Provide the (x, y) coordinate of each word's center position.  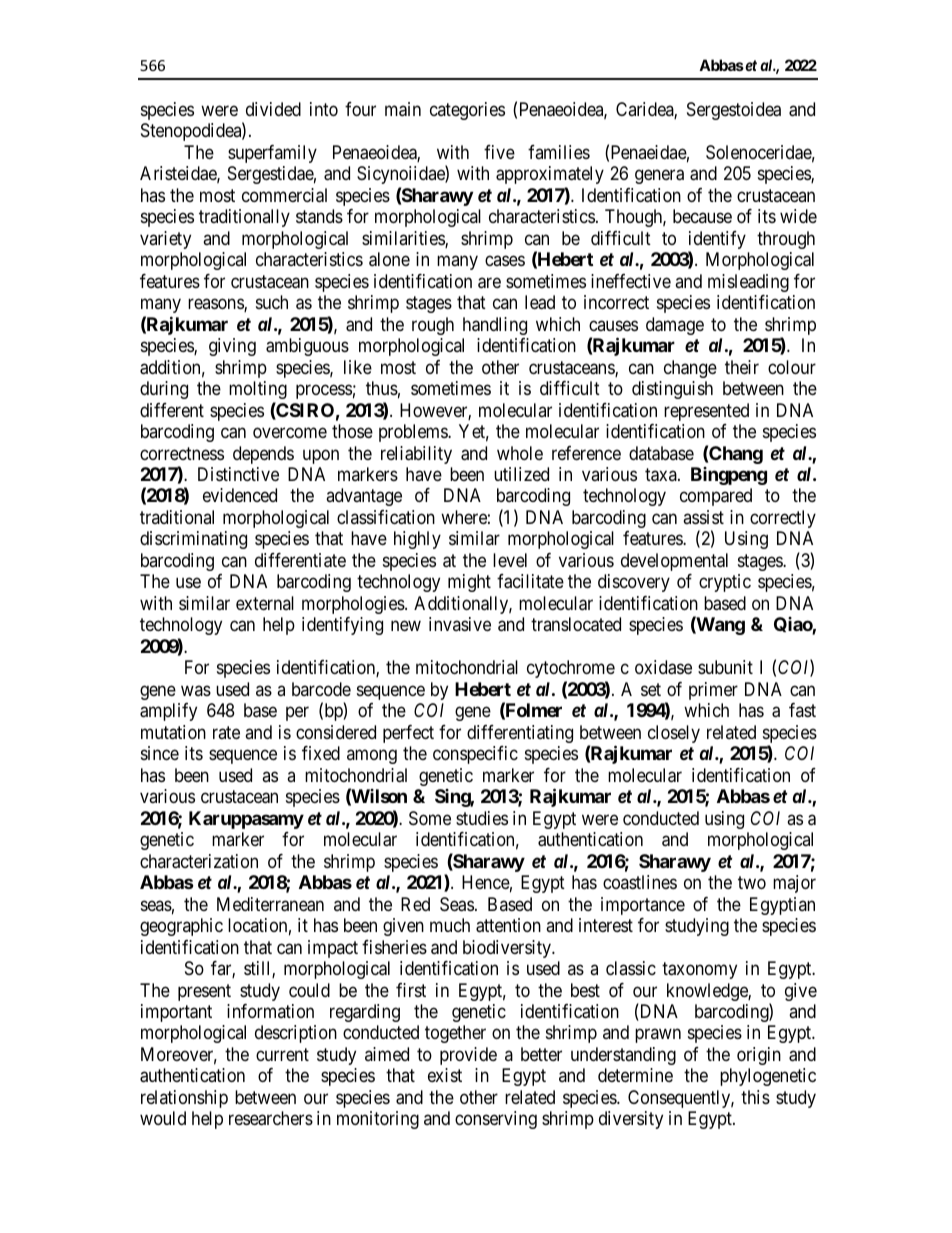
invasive (460, 624)
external (265, 603)
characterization (199, 861)
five (499, 152)
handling (495, 326)
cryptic (725, 583)
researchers (271, 1118)
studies (482, 818)
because (702, 216)
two (752, 882)
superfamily (272, 154)
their (742, 367)
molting (258, 390)
